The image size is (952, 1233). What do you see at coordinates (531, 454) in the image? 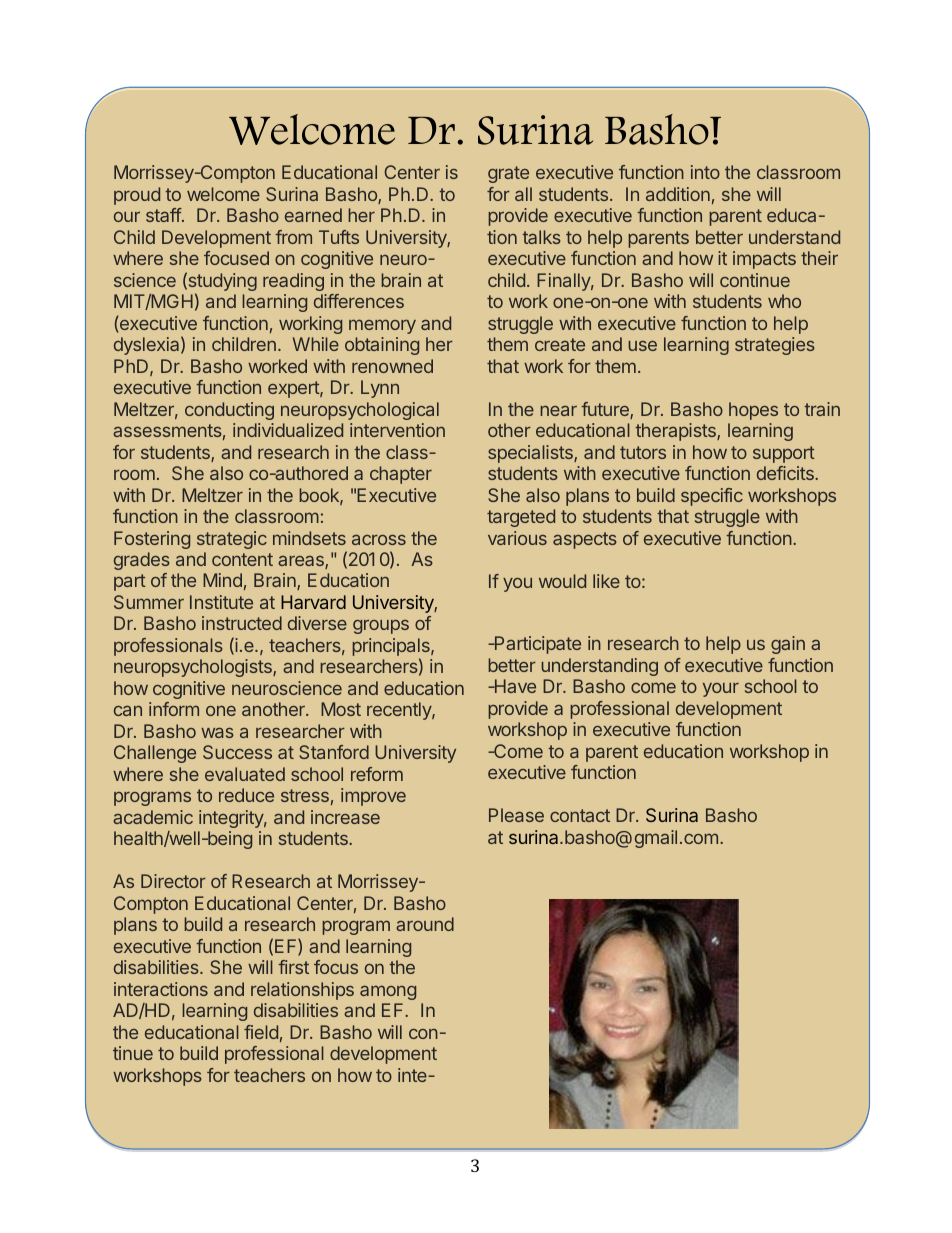
I see `specialists` at bounding box center [531, 454].
